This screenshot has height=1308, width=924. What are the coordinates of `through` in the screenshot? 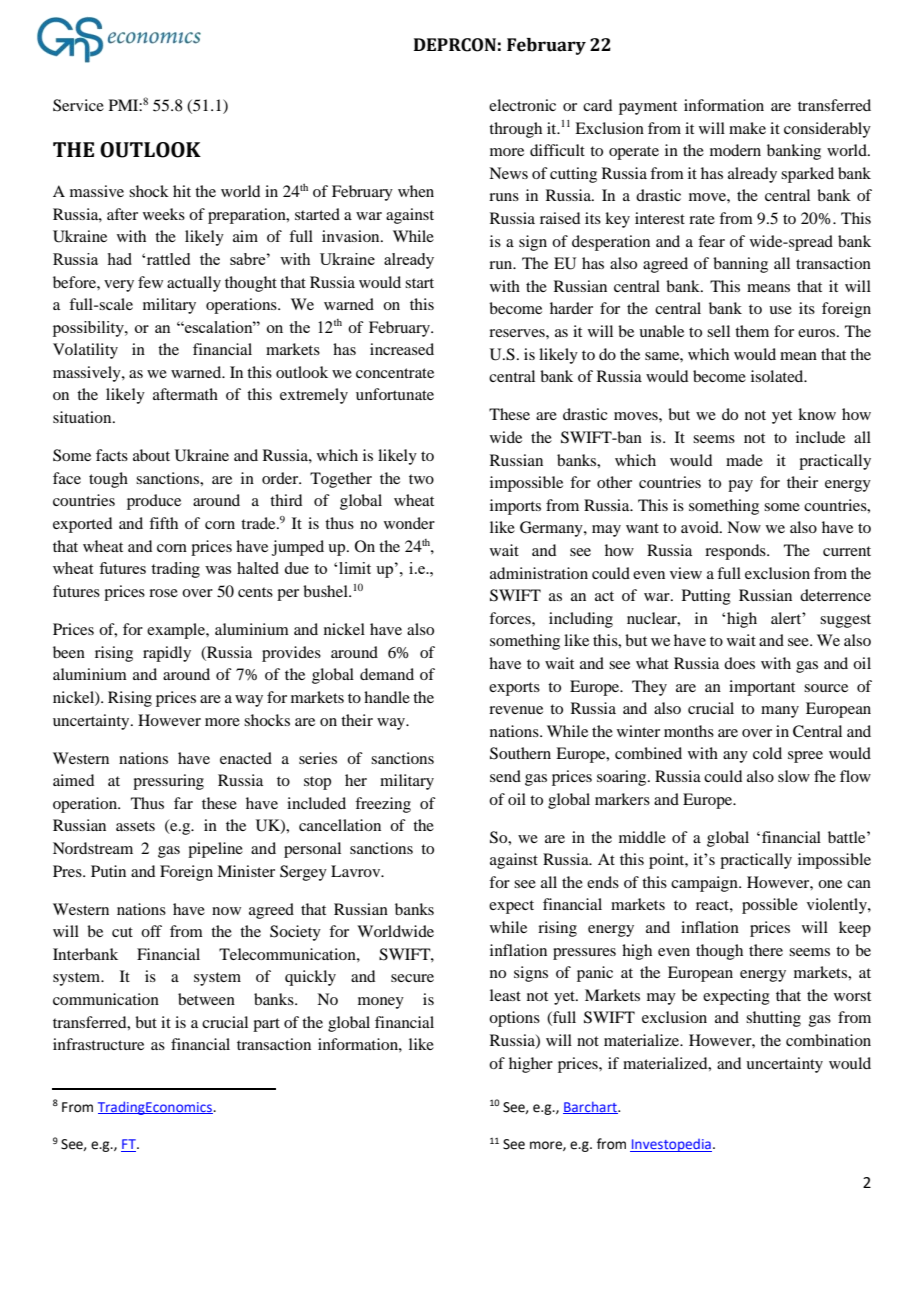 It's located at (515, 130).
